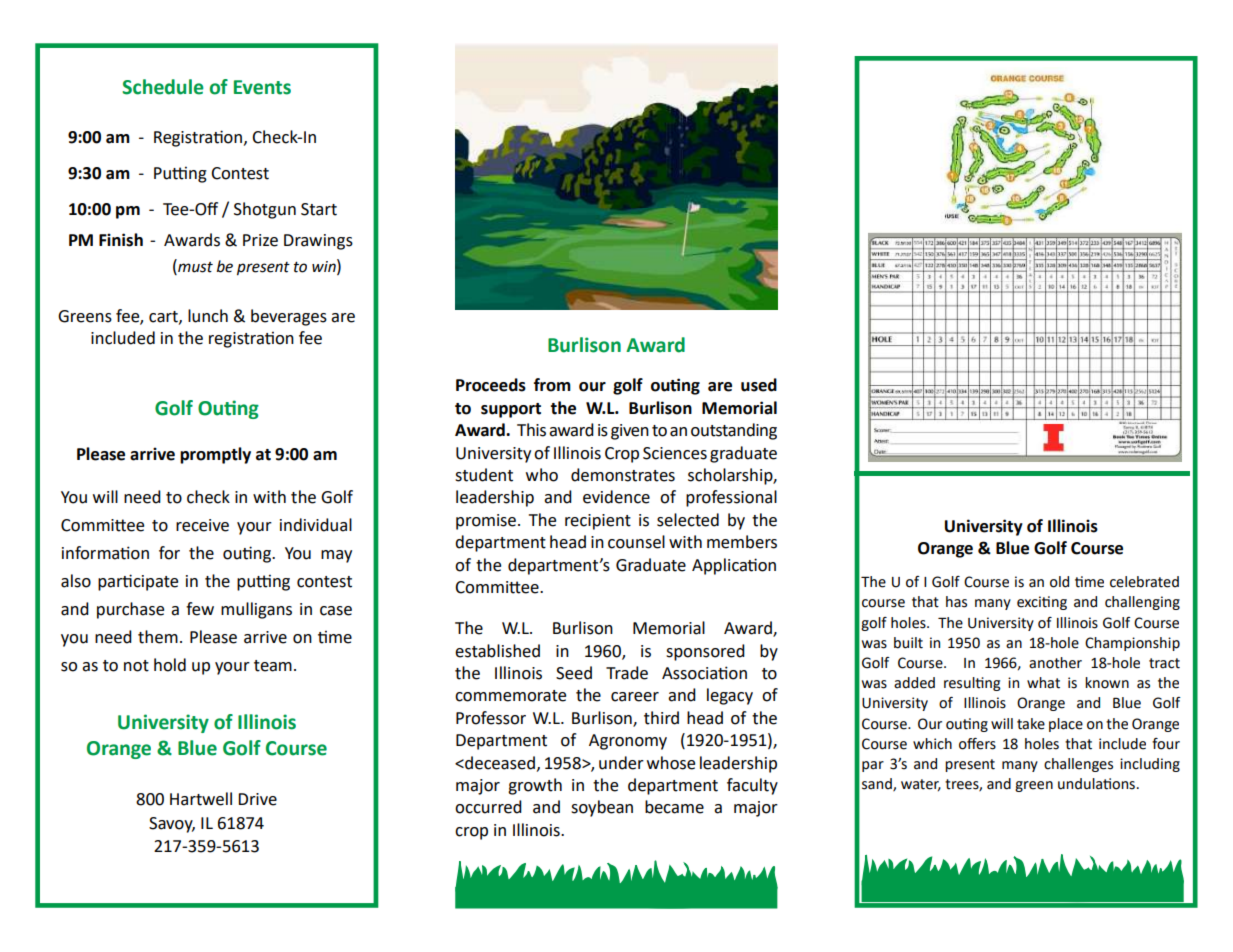 This image has height=952, width=1233. I want to click on Drive, so click(257, 799).
